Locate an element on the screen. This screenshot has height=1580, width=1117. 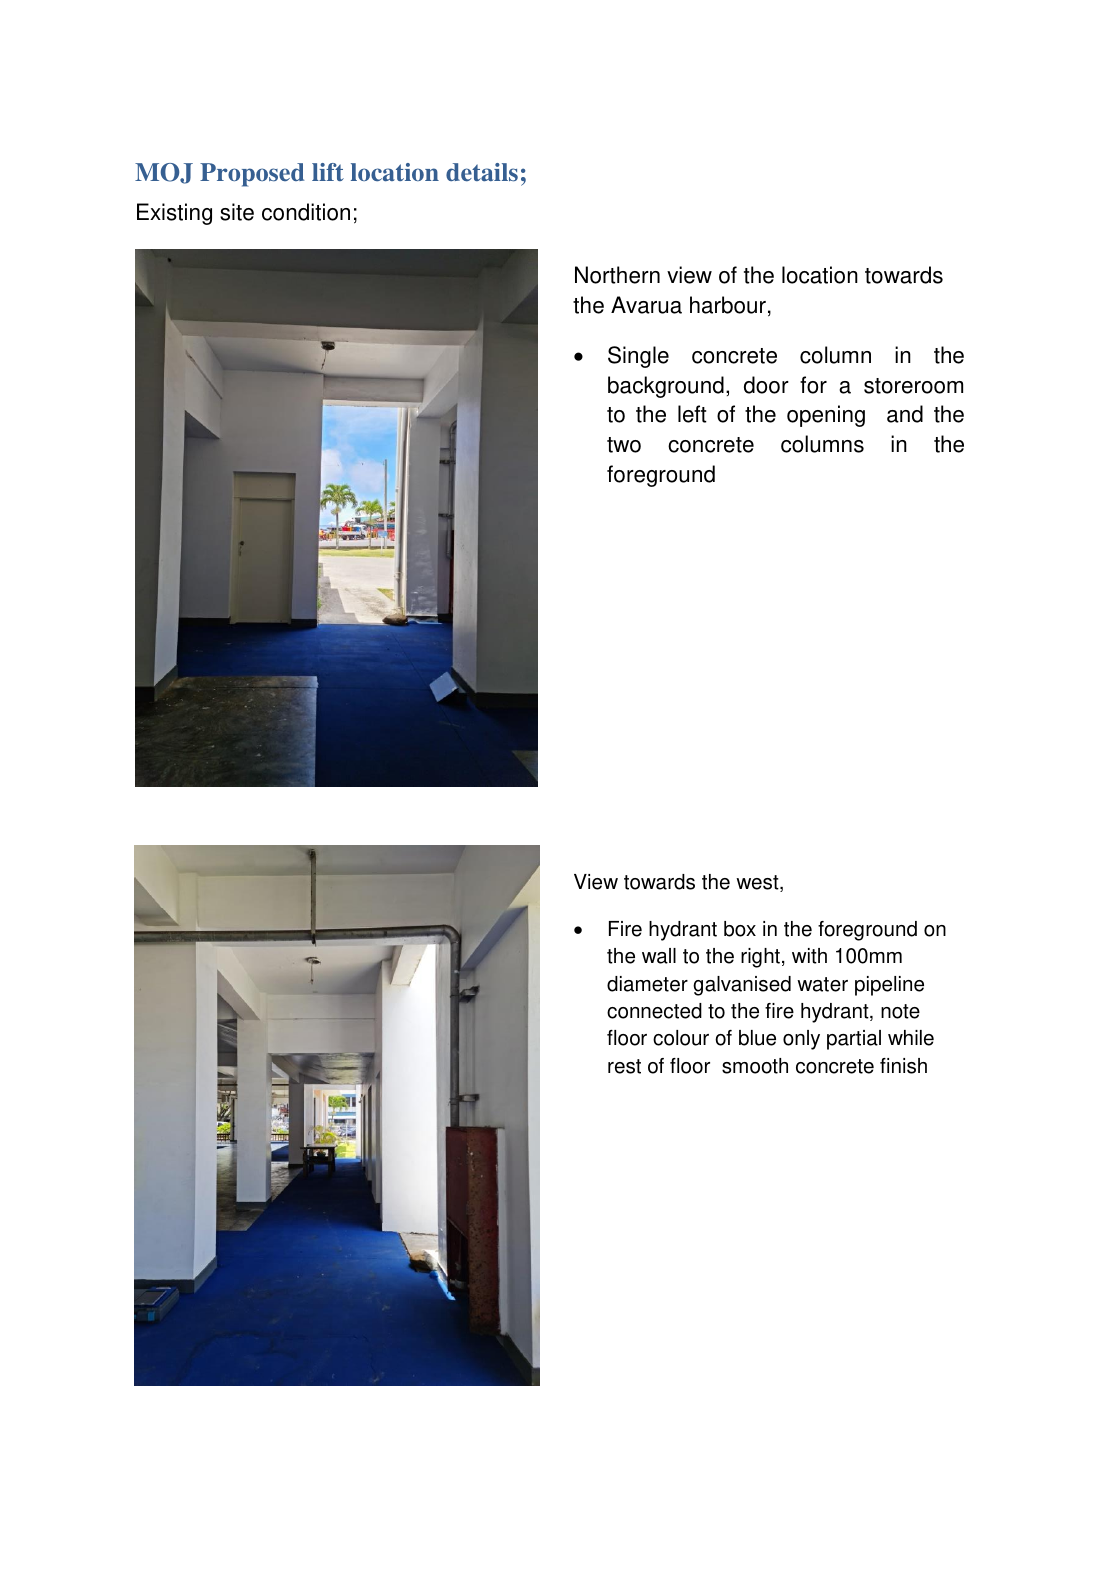
left is located at coordinates (692, 414).
